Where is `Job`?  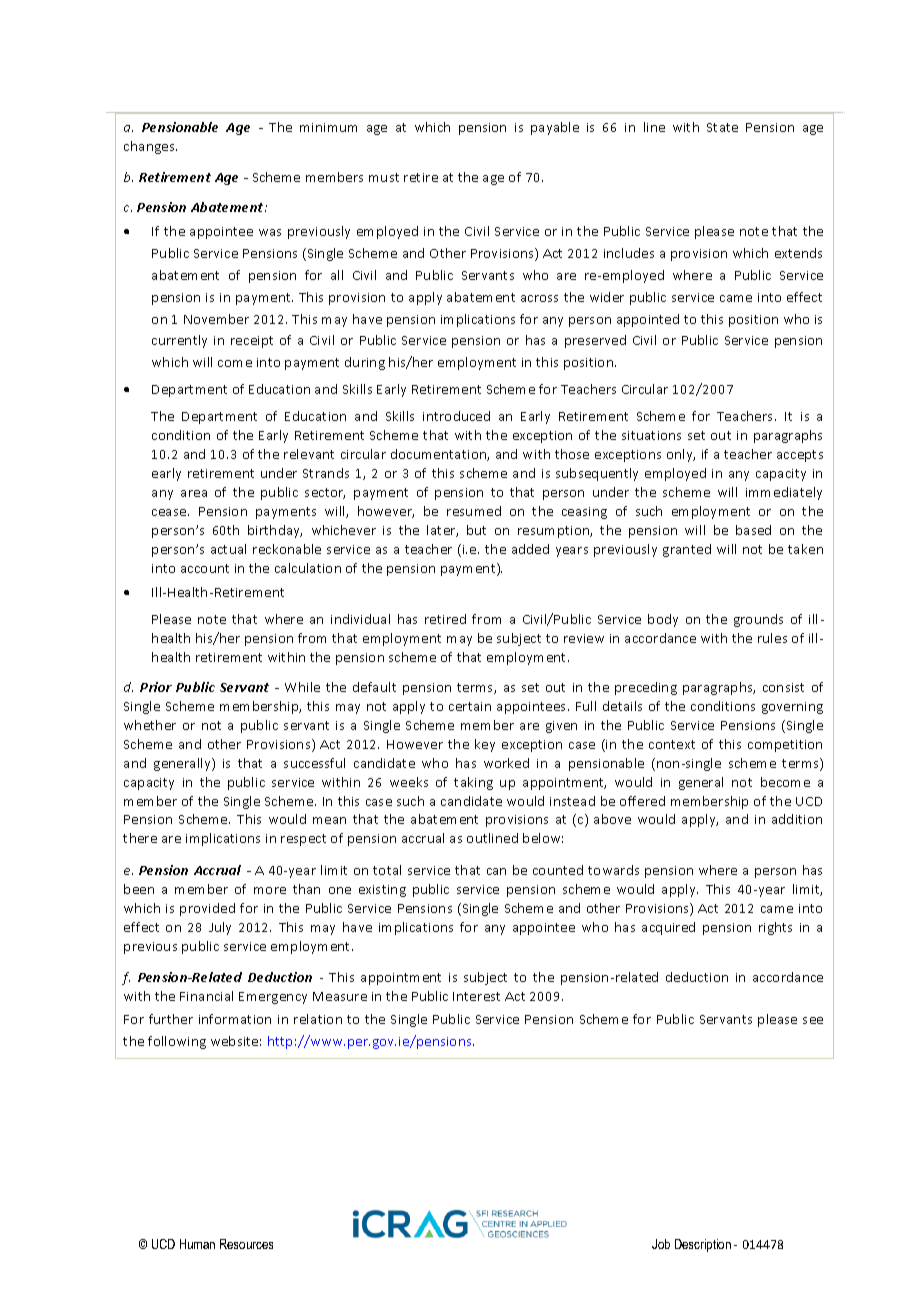 Job is located at coordinates (661, 1244).
